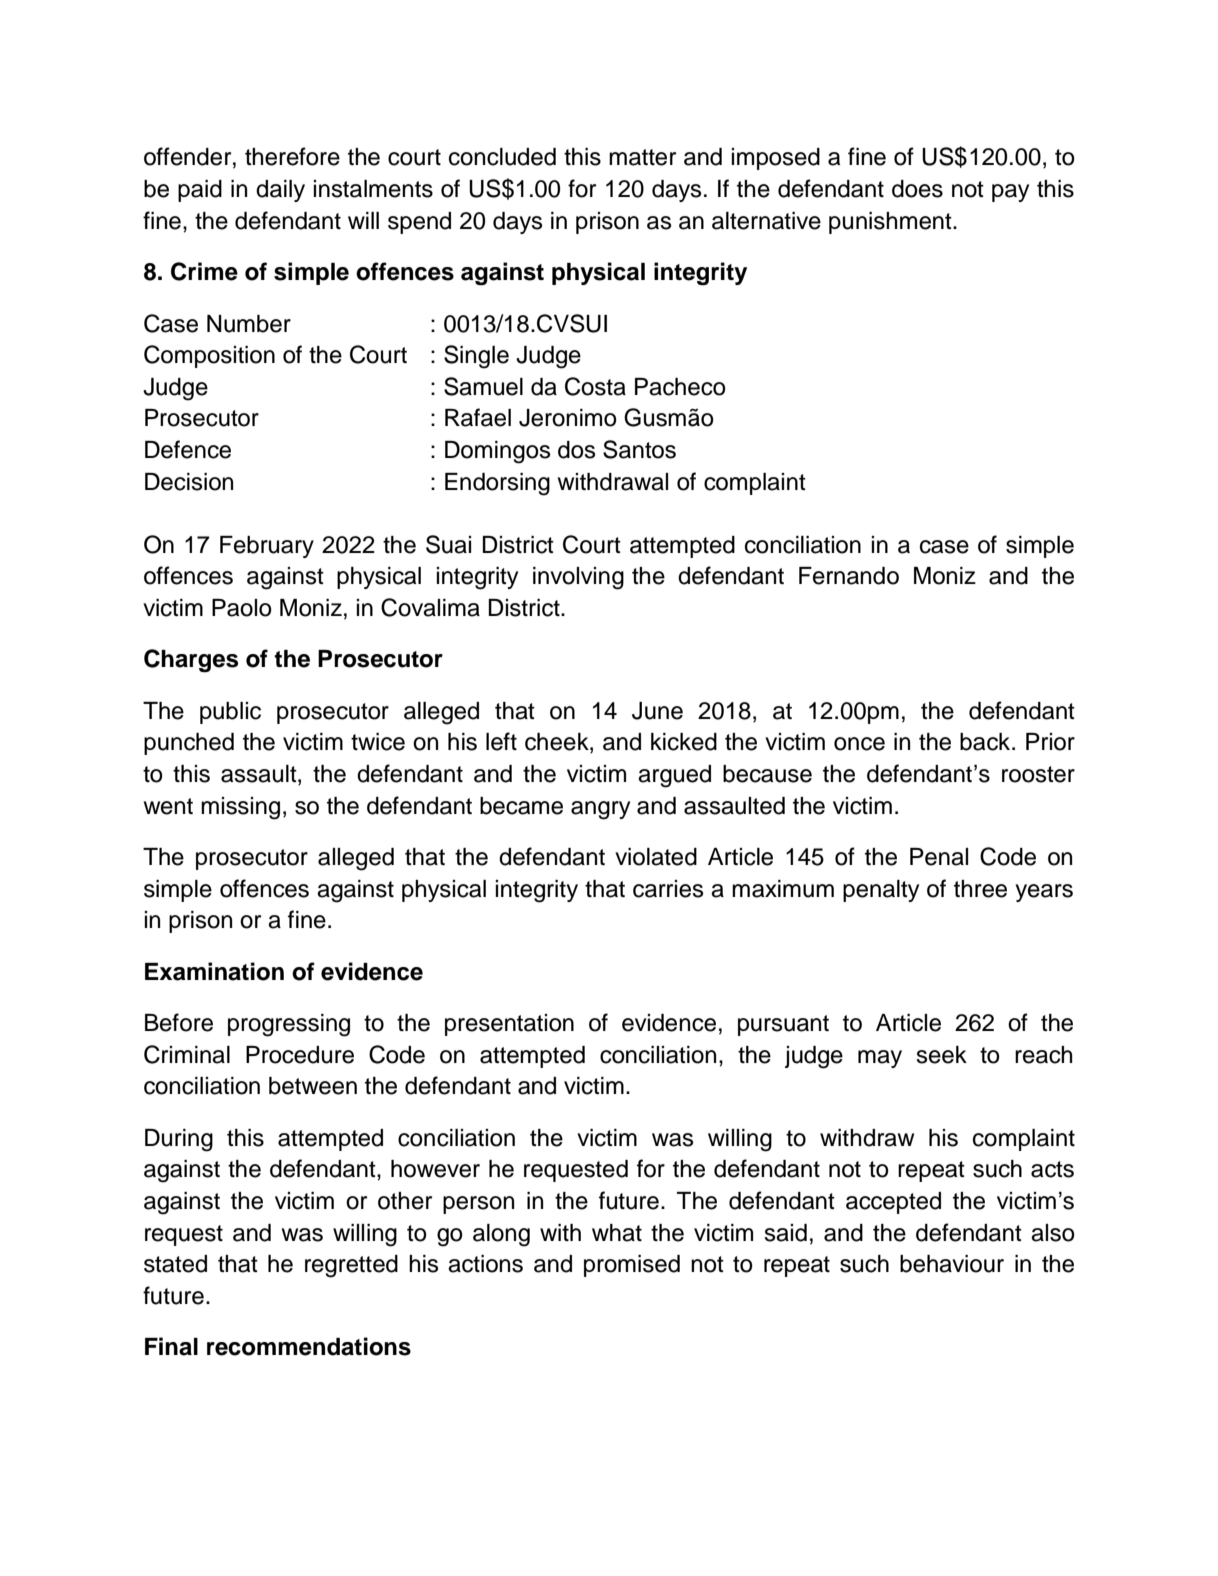 The image size is (1218, 1576). What do you see at coordinates (917, 189) in the document?
I see `does` at bounding box center [917, 189].
